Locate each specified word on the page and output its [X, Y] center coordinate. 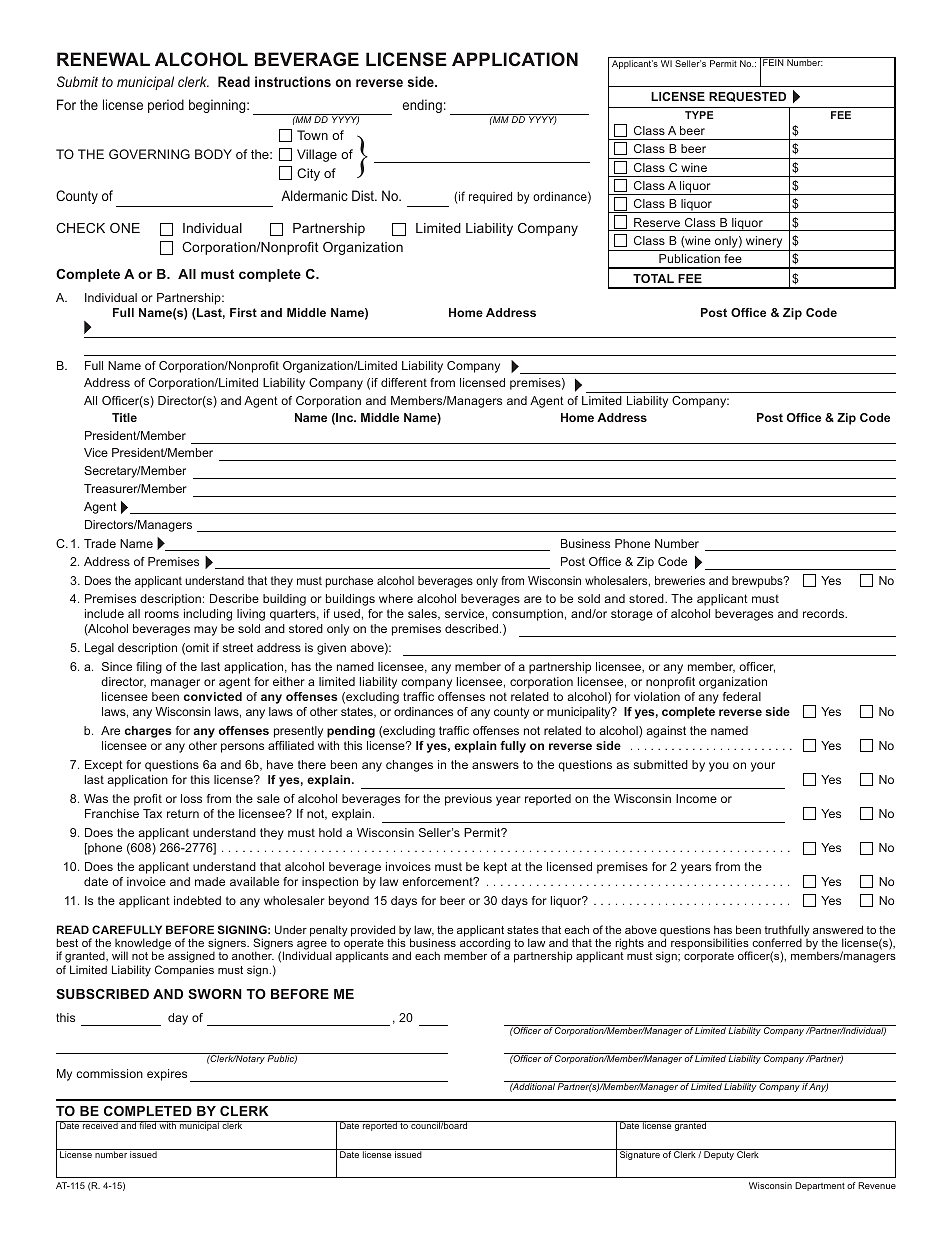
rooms [162, 614]
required [490, 198]
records [825, 613]
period [166, 106]
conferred [777, 942]
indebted [197, 900]
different [404, 382]
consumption [527, 615]
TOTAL [653, 278]
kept [495, 868]
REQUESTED [747, 97]
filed [147, 1125]
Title [124, 417]
